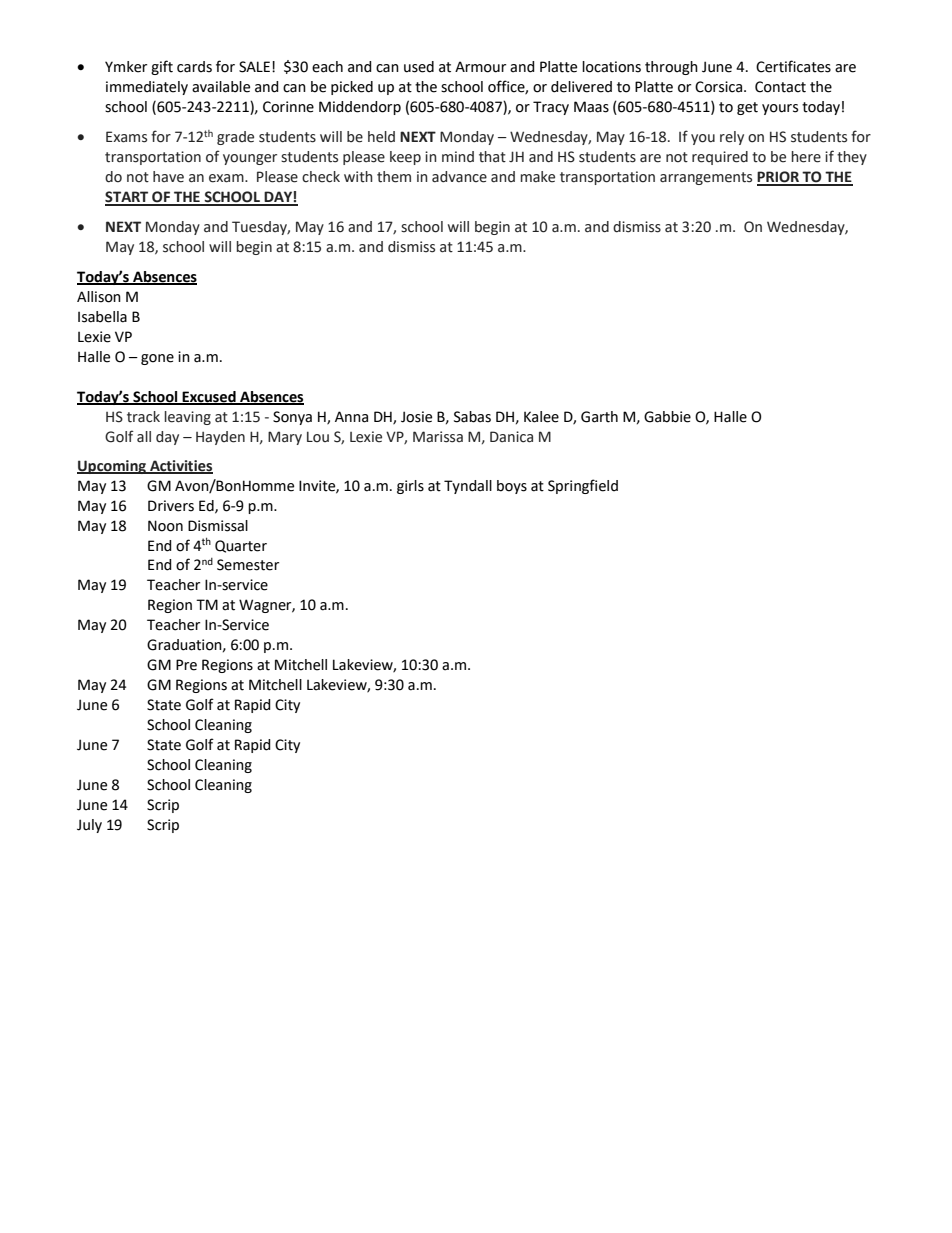 The height and width of the document is (1233, 952). I want to click on Springfield, so click(583, 486).
